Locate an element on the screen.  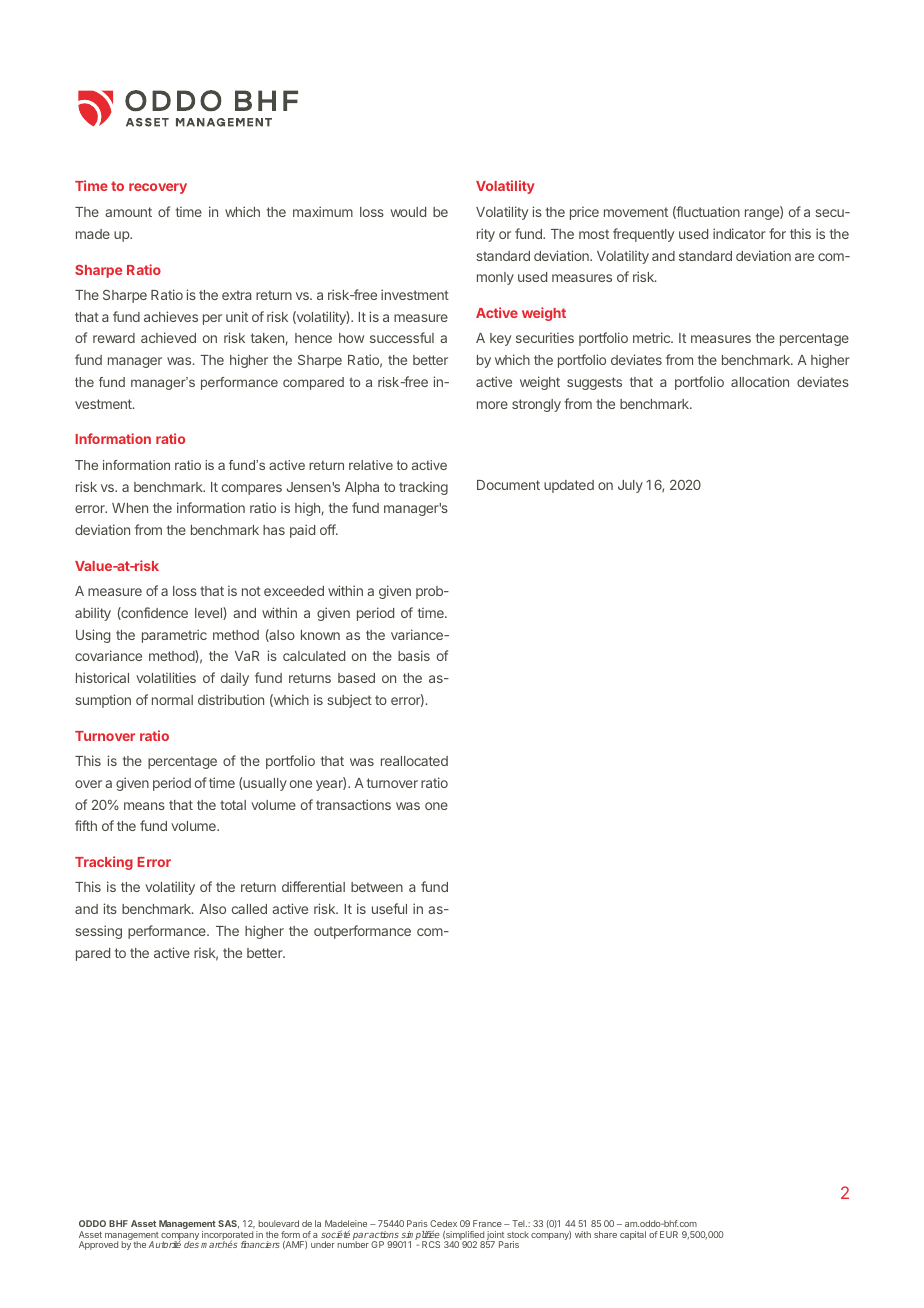
When is located at coordinates (130, 508).
